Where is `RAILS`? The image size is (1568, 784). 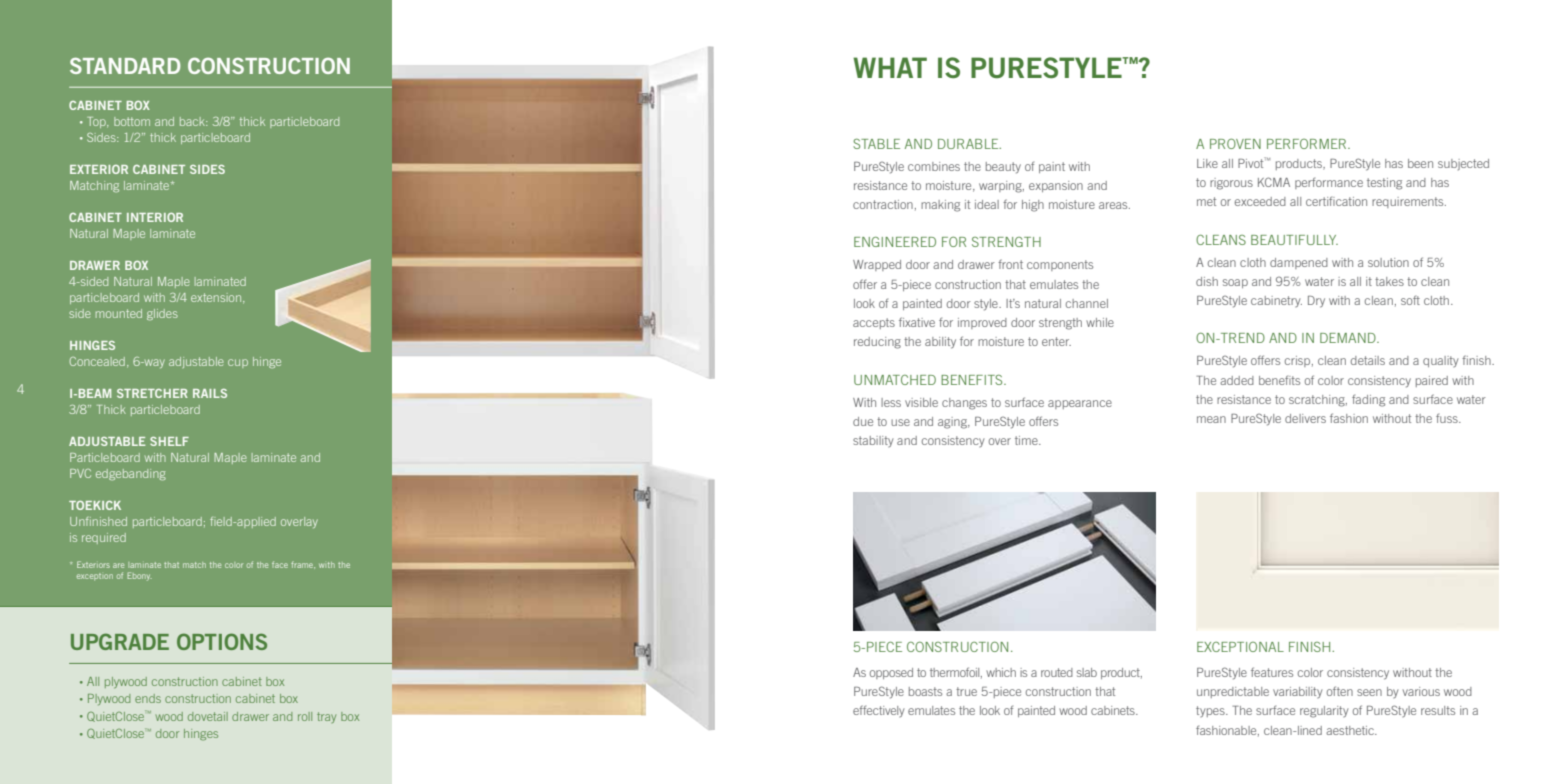
RAILS is located at coordinates (210, 393).
